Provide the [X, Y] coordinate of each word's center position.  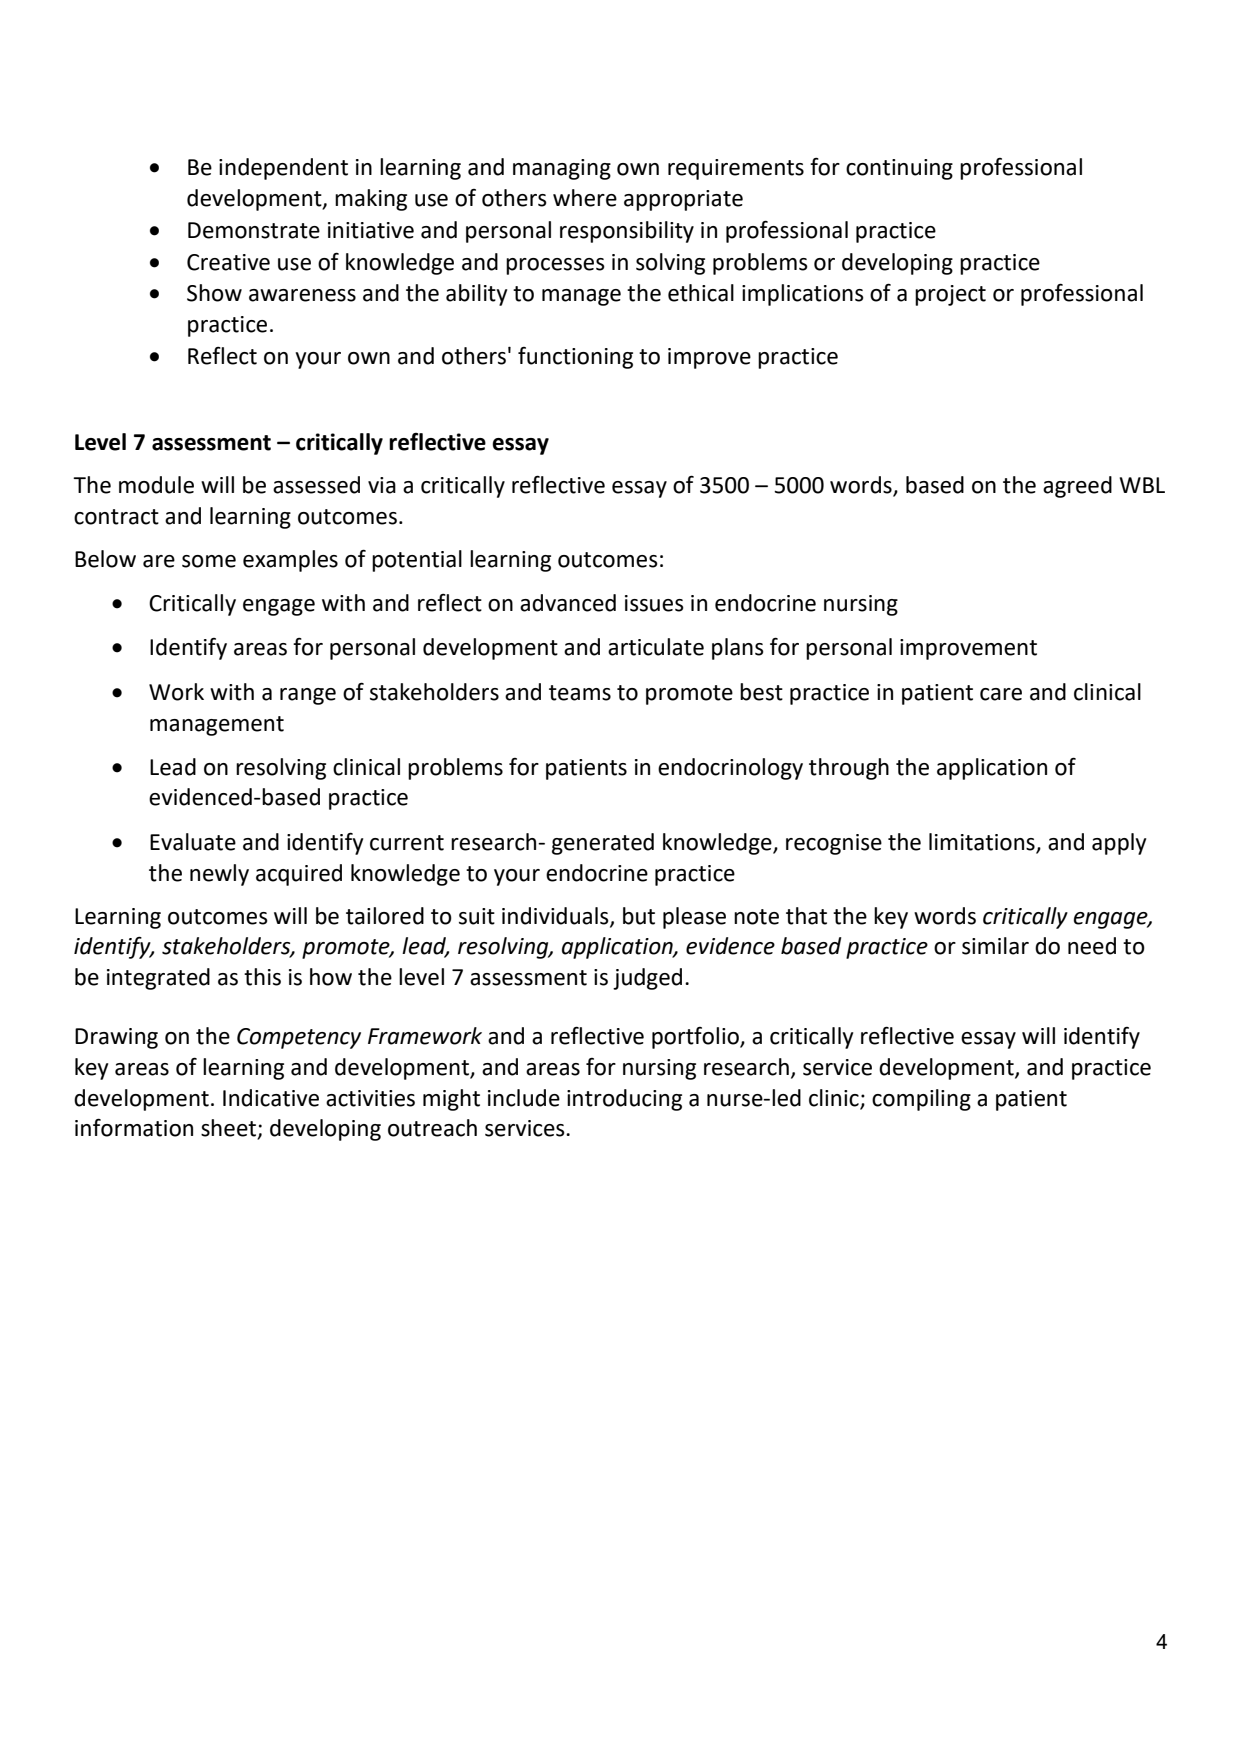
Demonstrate [254, 230]
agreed [1077, 487]
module [156, 485]
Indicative [271, 1098]
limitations [982, 842]
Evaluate [193, 842]
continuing [899, 169]
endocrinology [730, 769]
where [585, 198]
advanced [568, 603]
